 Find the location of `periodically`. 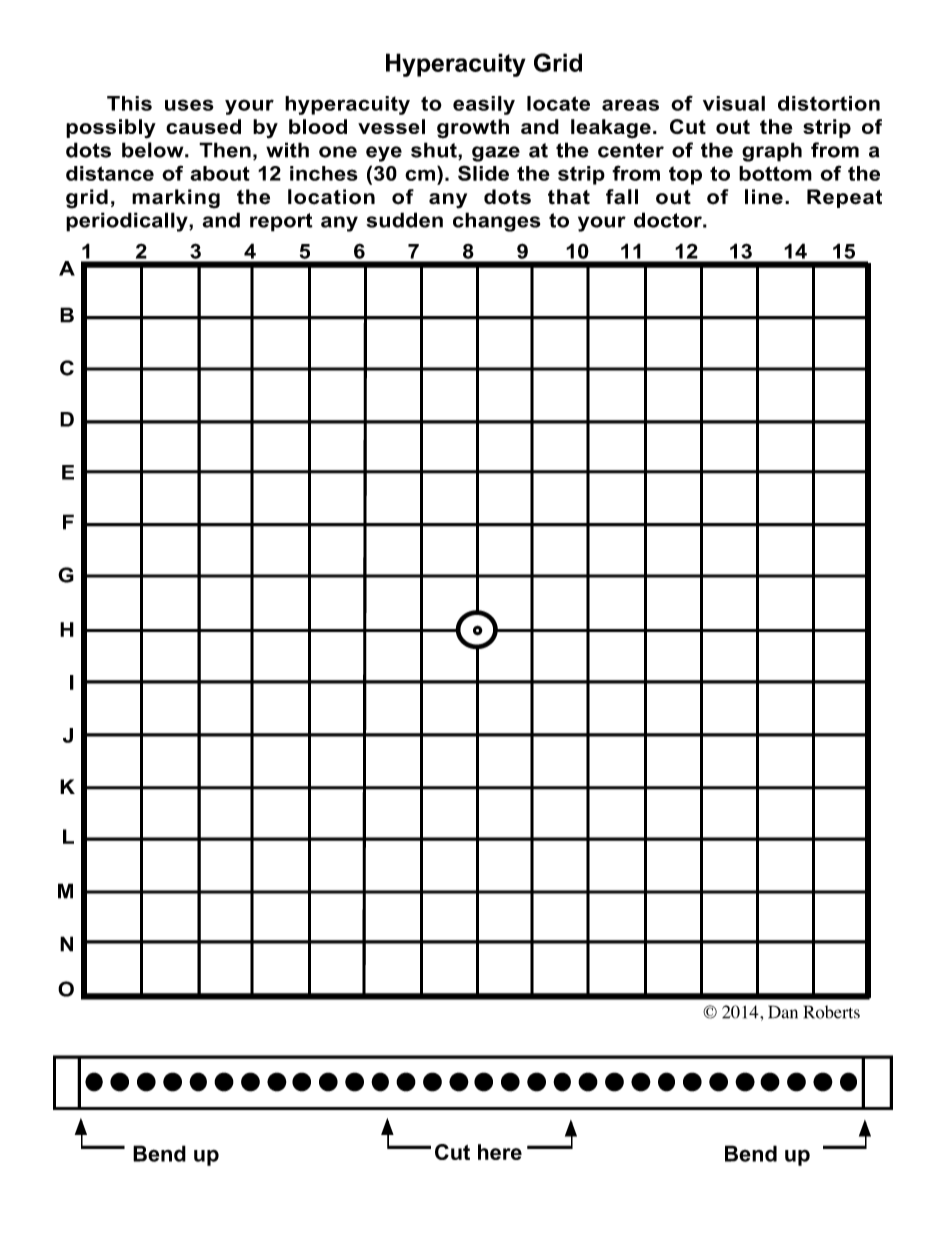

periodically is located at coordinates (128, 222).
